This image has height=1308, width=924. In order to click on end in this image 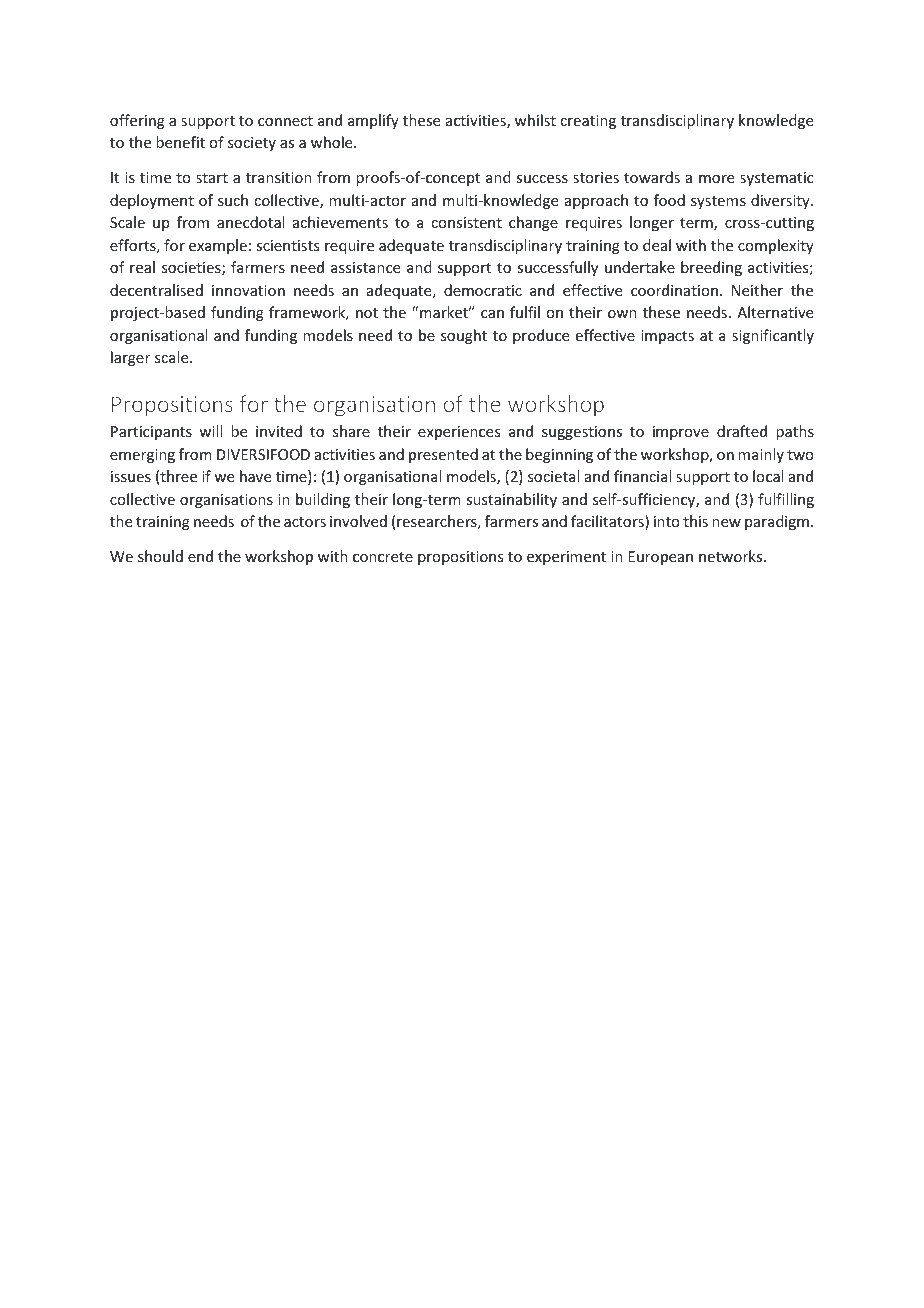, I will do `click(200, 556)`.
